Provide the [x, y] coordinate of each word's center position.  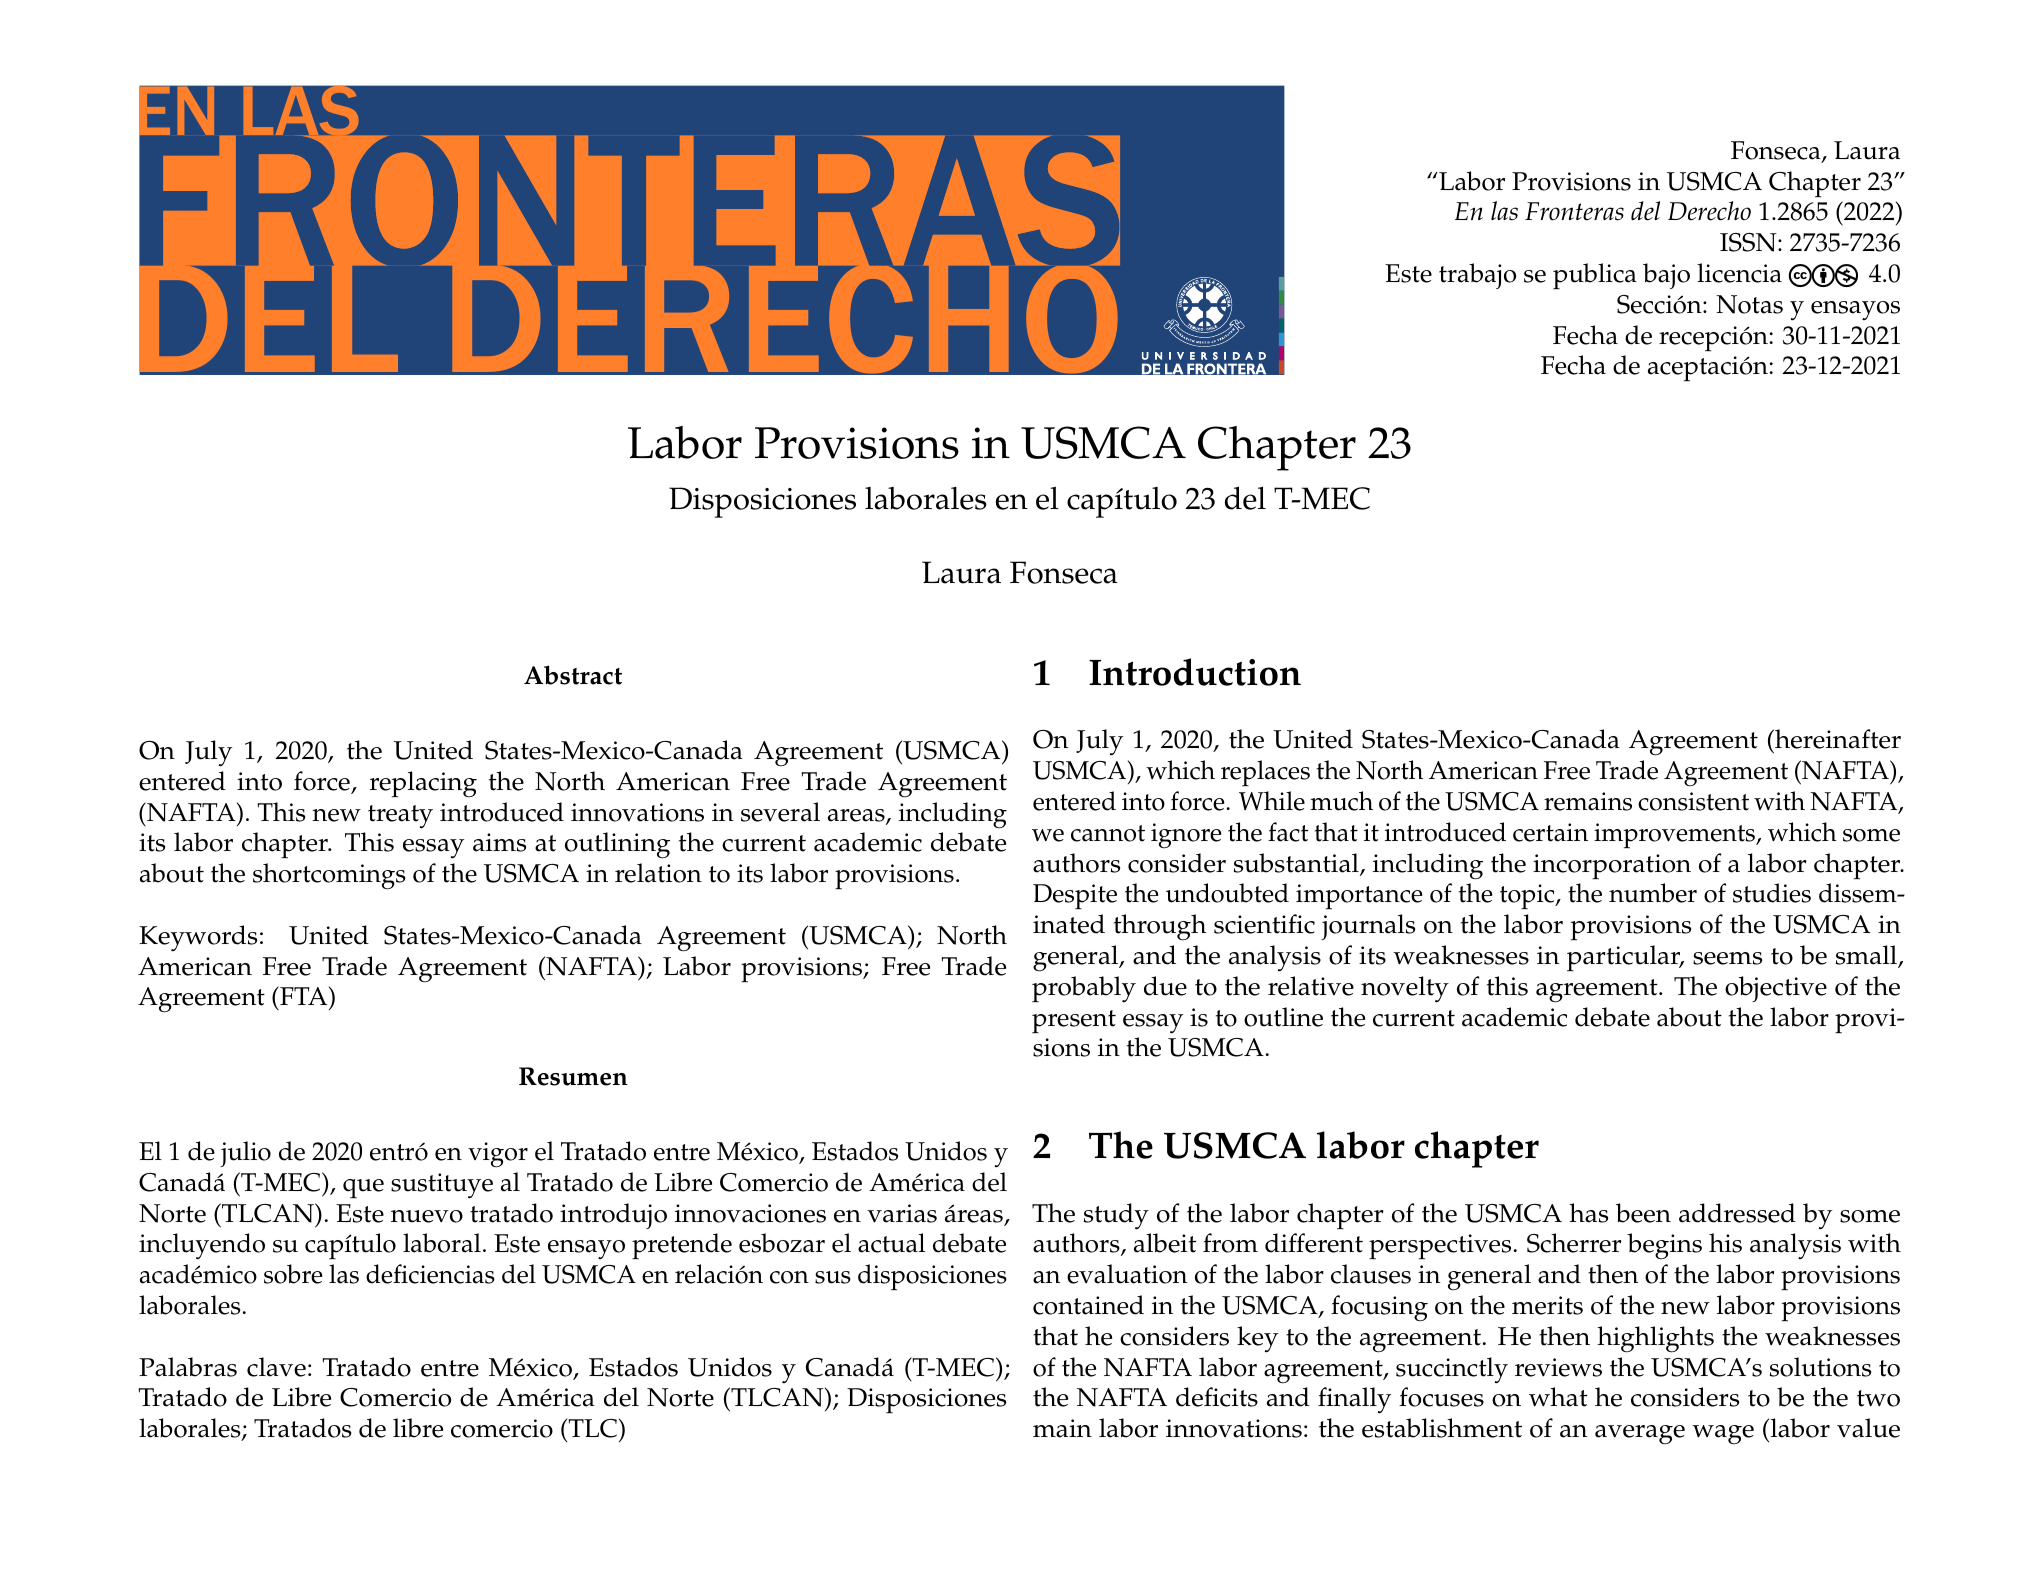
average [1640, 1435]
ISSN [1749, 242]
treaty [400, 817]
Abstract [573, 675]
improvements [1676, 836]
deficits [1217, 1397]
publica [1595, 276]
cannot [1108, 833]
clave [276, 1367]
